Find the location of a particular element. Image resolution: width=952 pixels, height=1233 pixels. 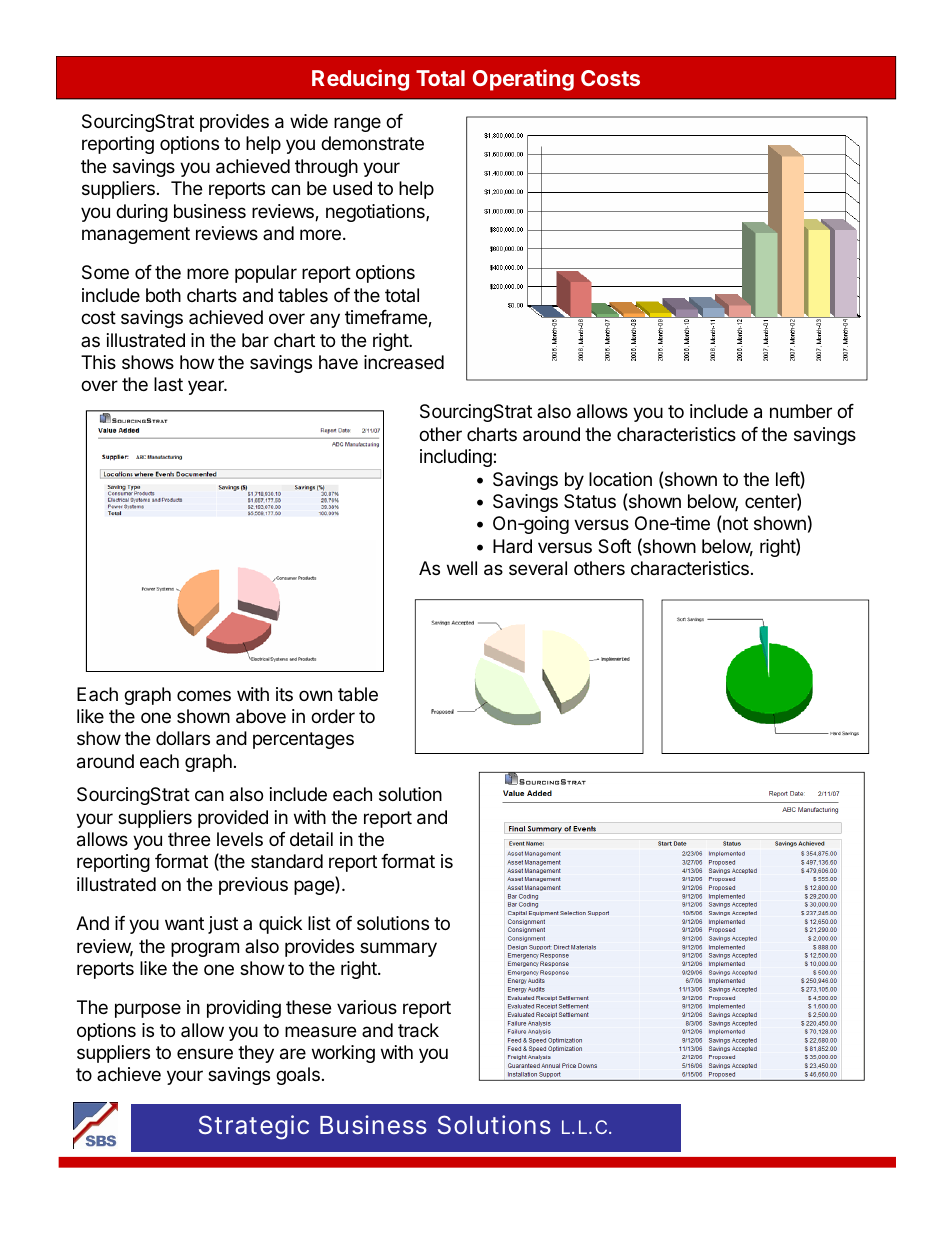

want is located at coordinates (184, 923).
